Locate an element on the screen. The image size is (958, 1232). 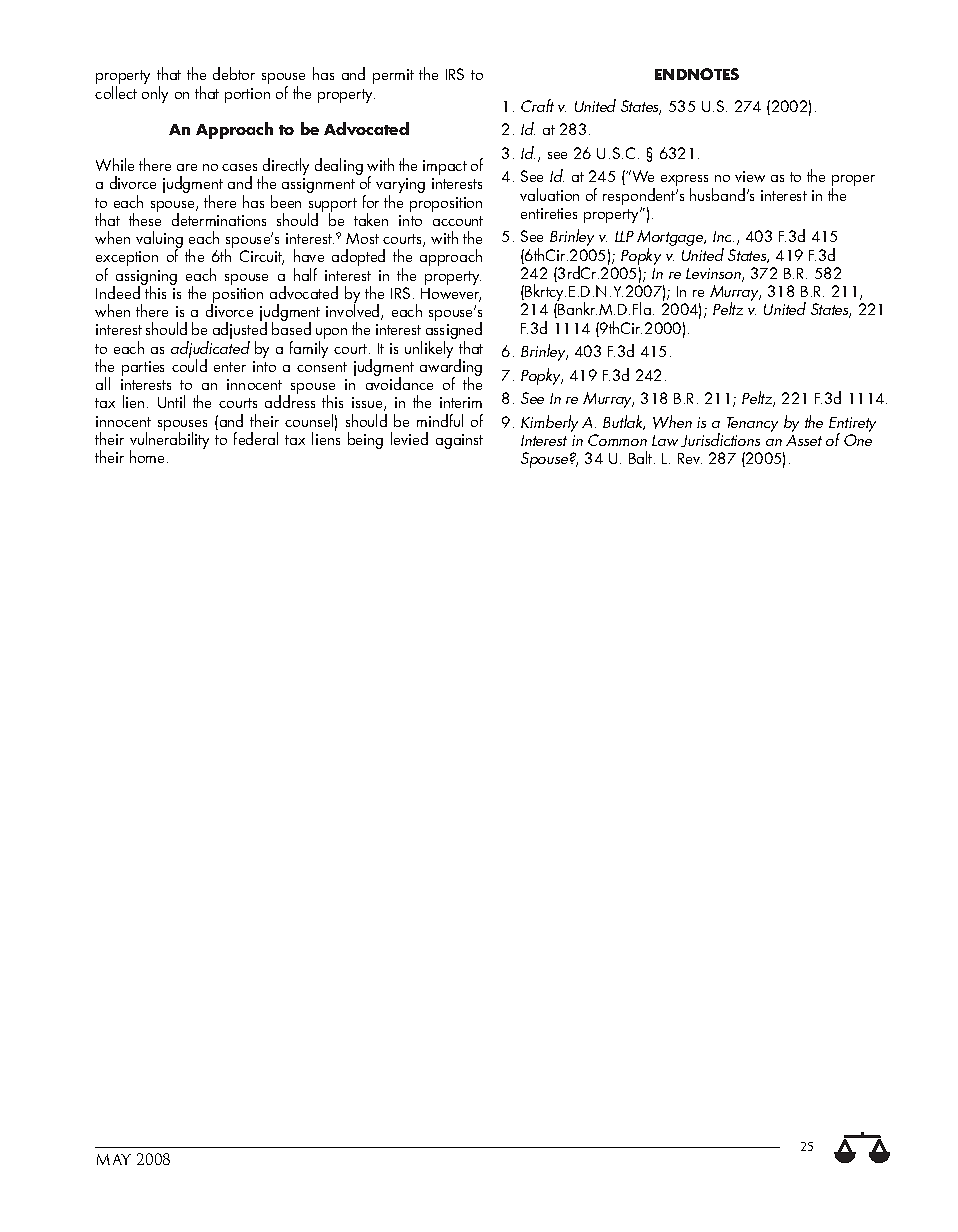
being is located at coordinates (365, 440).
